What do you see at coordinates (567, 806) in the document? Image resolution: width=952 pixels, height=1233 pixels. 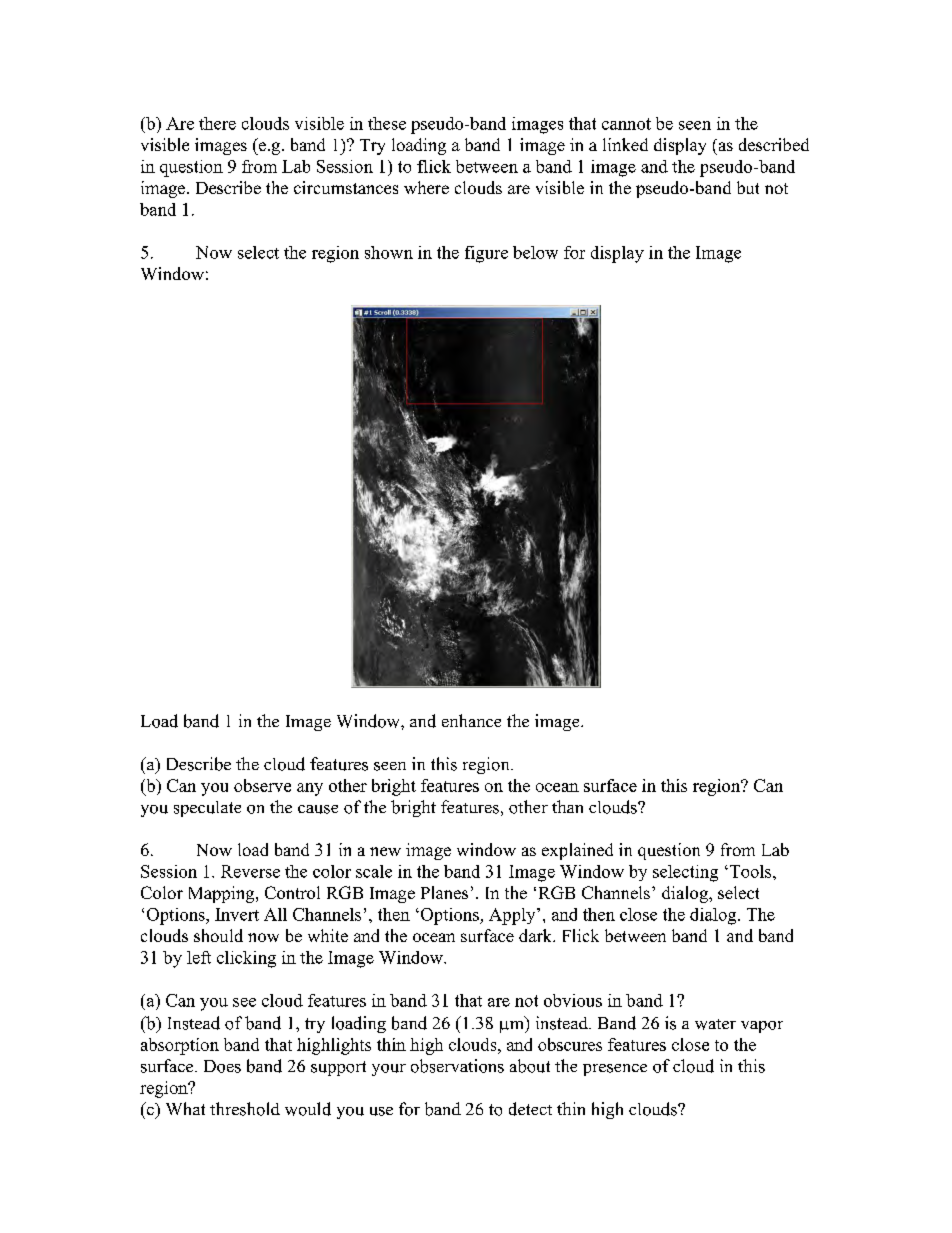 I see `than` at bounding box center [567, 806].
